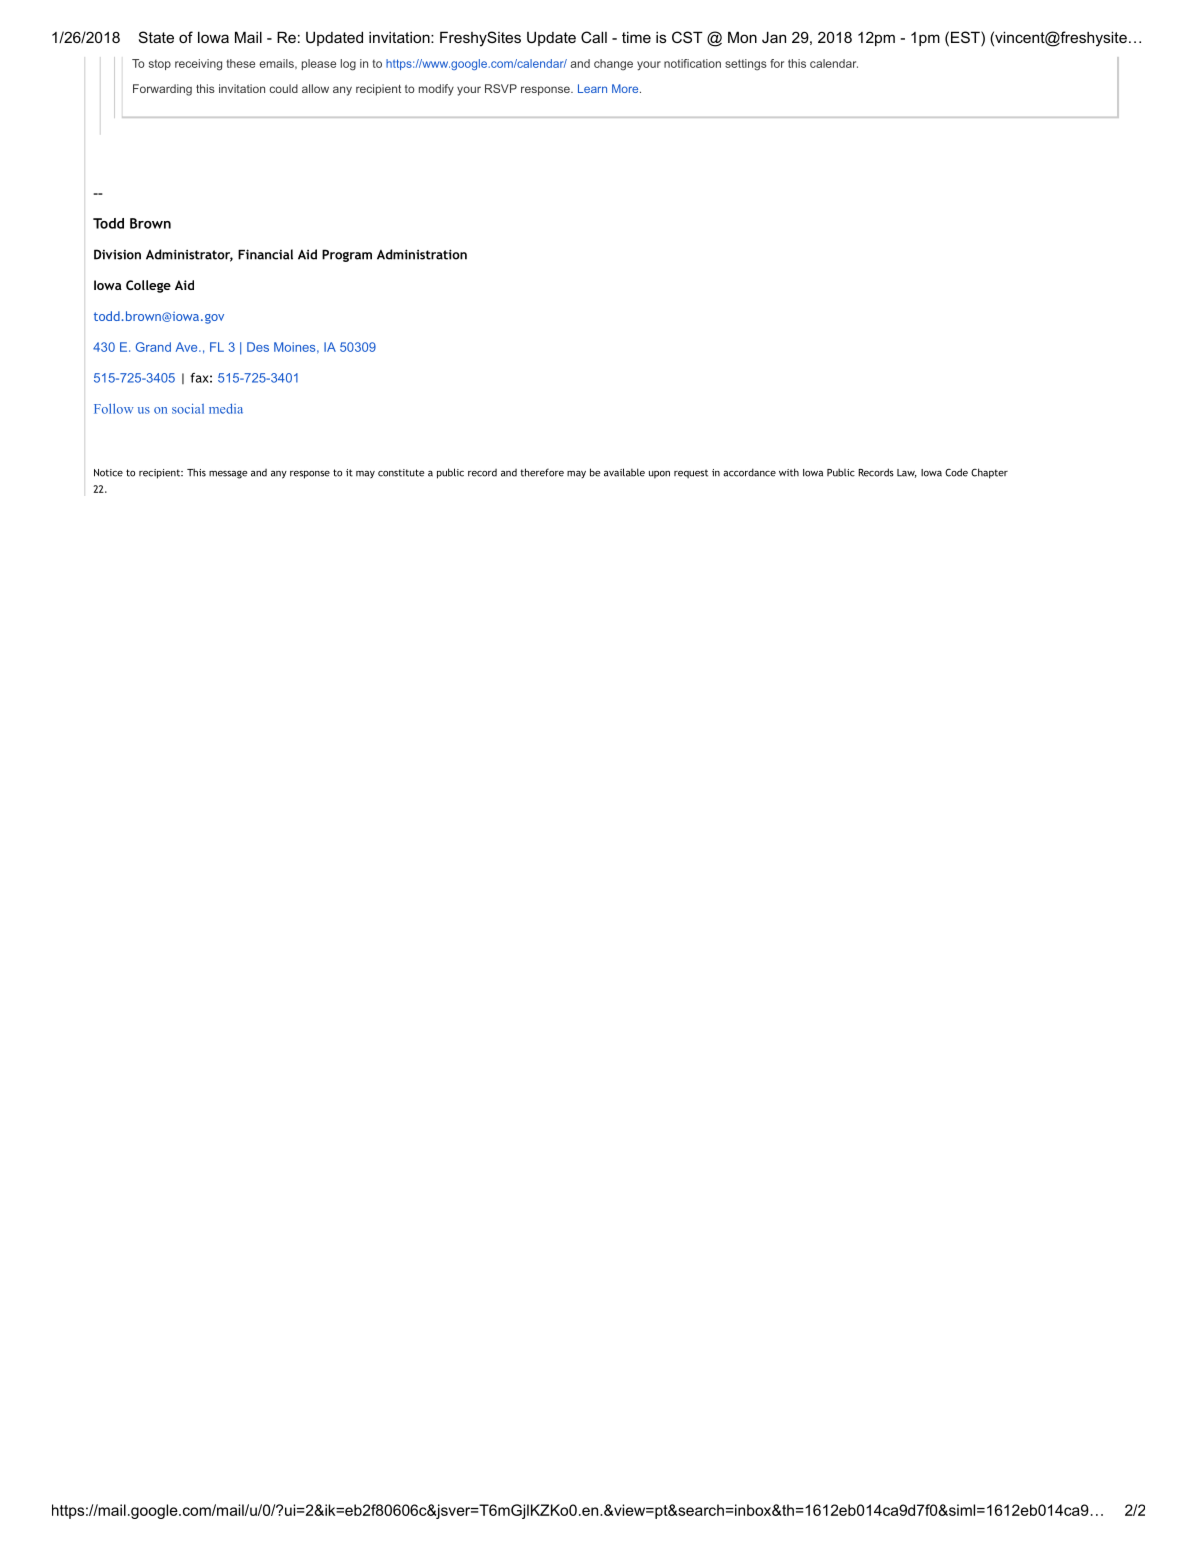 The height and width of the image is (1549, 1197). Describe the element at coordinates (594, 37) in the image. I see `Call` at that location.
